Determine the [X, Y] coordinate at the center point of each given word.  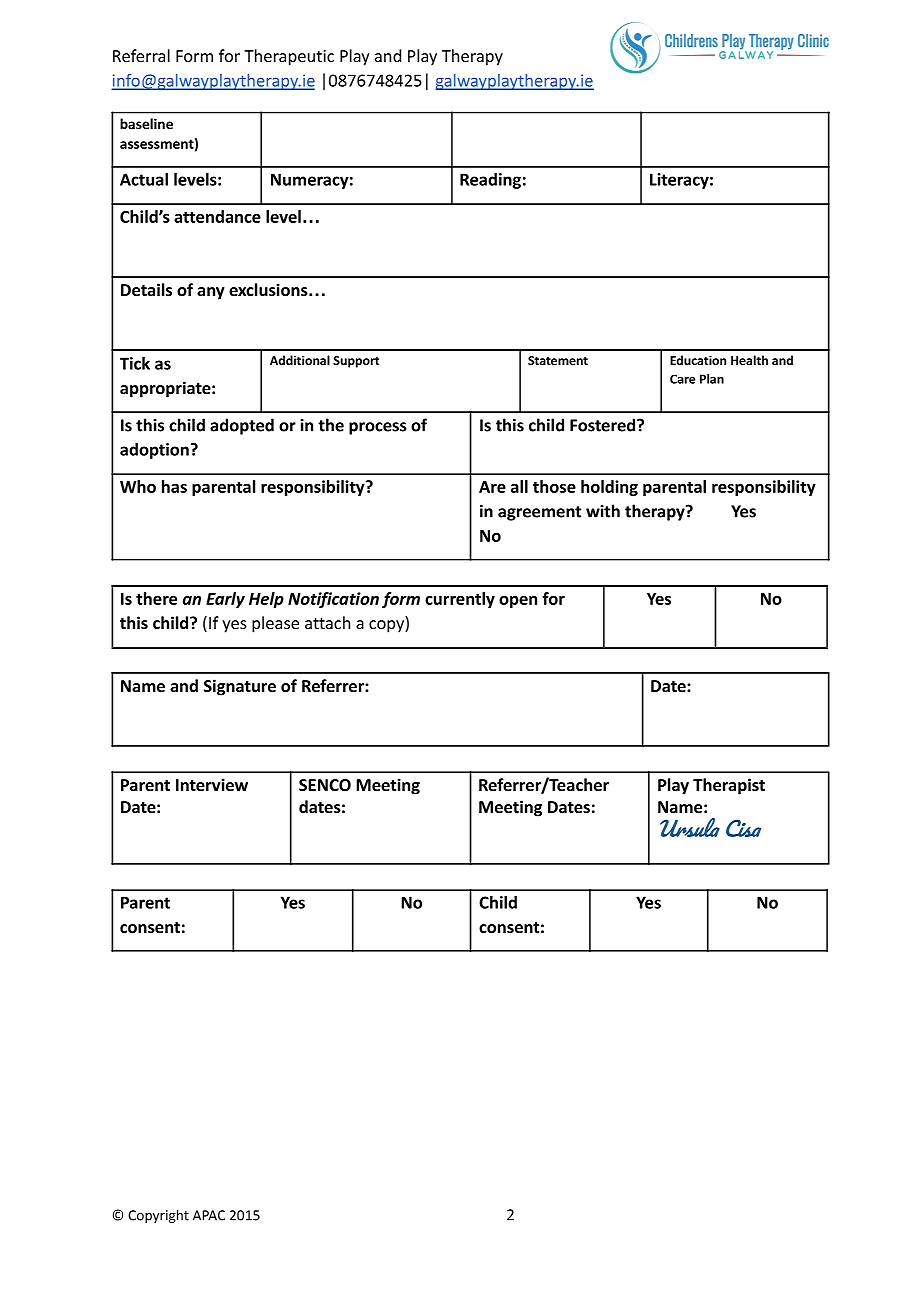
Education [698, 360]
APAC [209, 1215]
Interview [212, 784]
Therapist [729, 786]
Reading [490, 181]
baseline [146, 123]
